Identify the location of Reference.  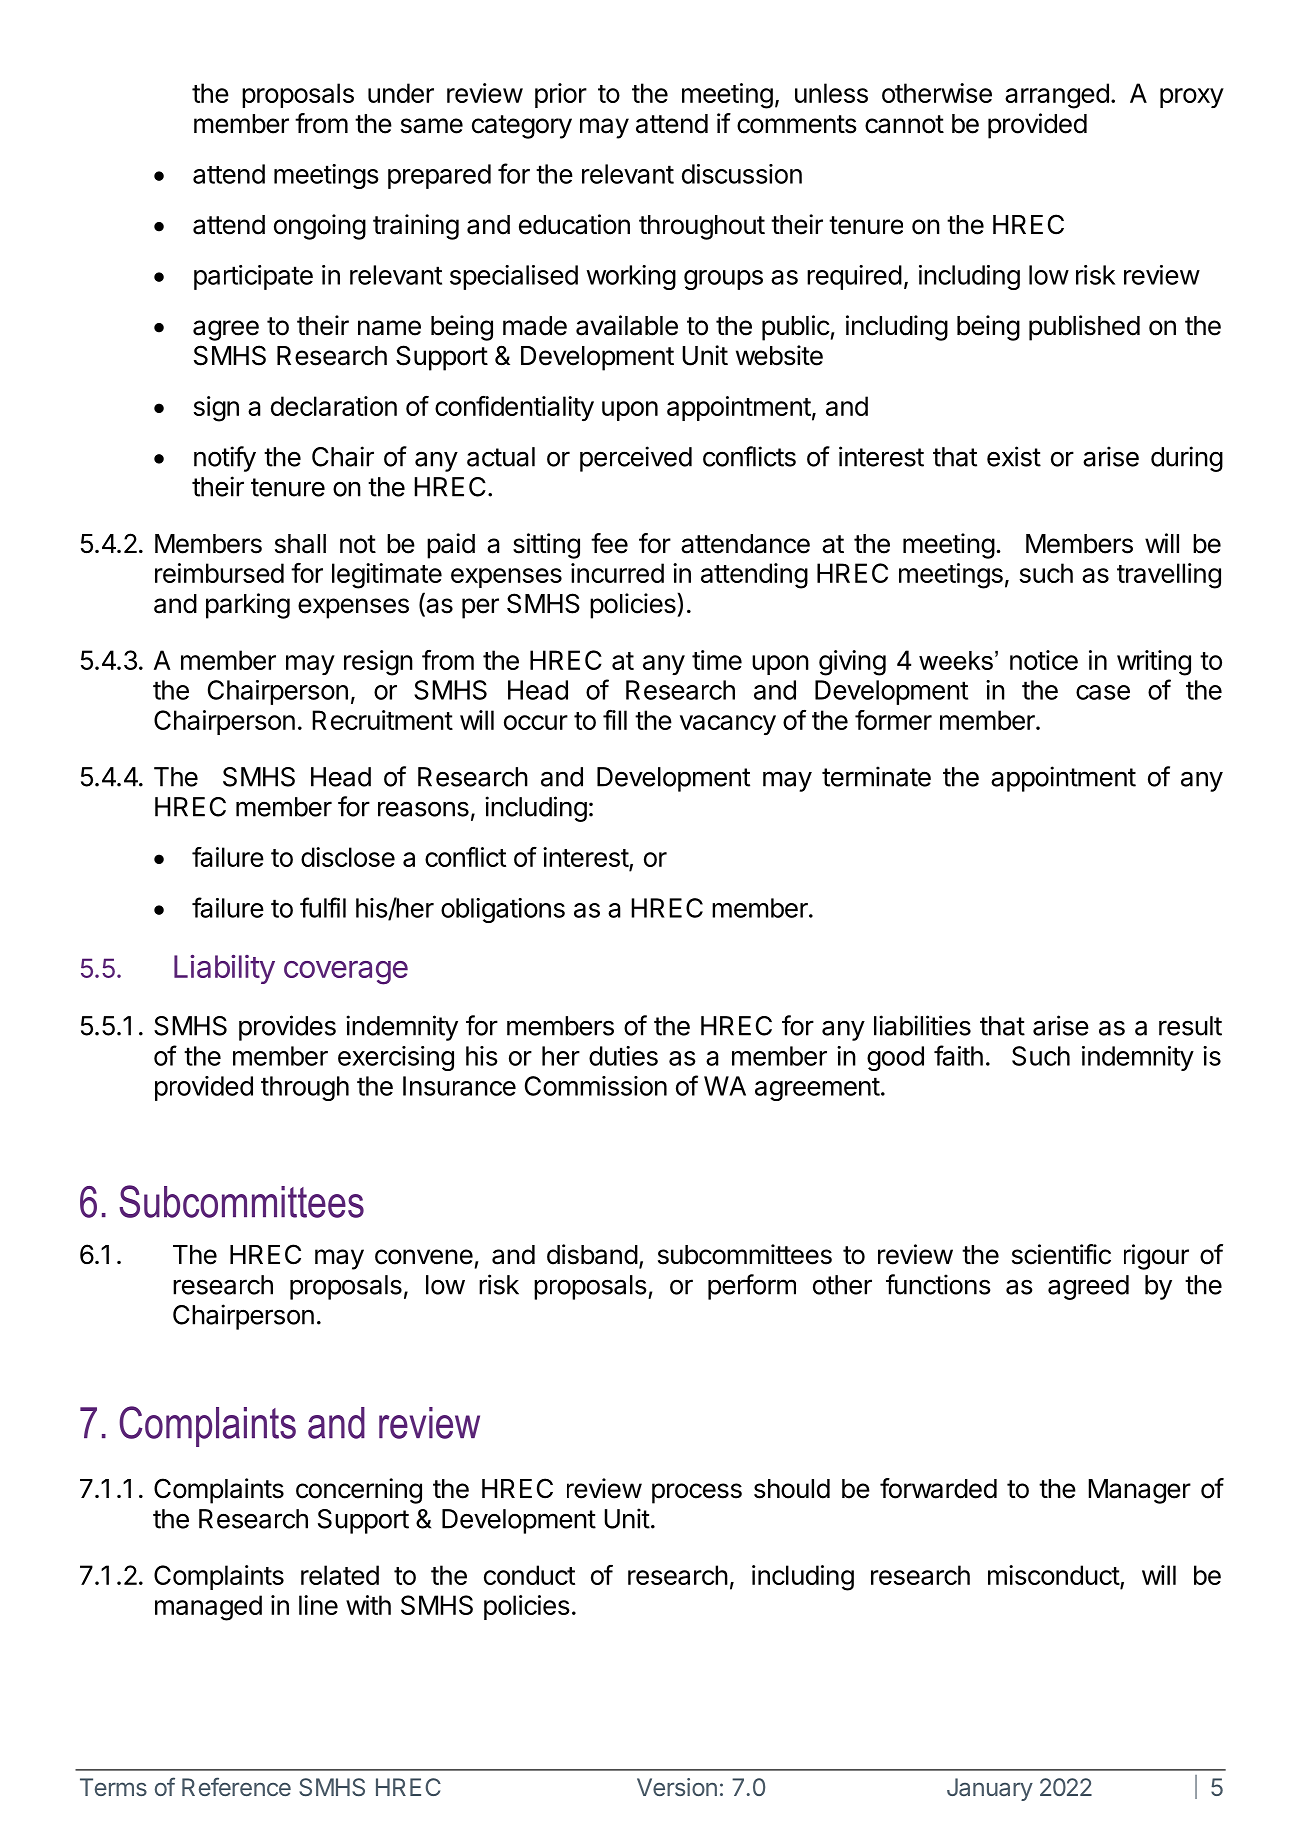
(236, 1786).
